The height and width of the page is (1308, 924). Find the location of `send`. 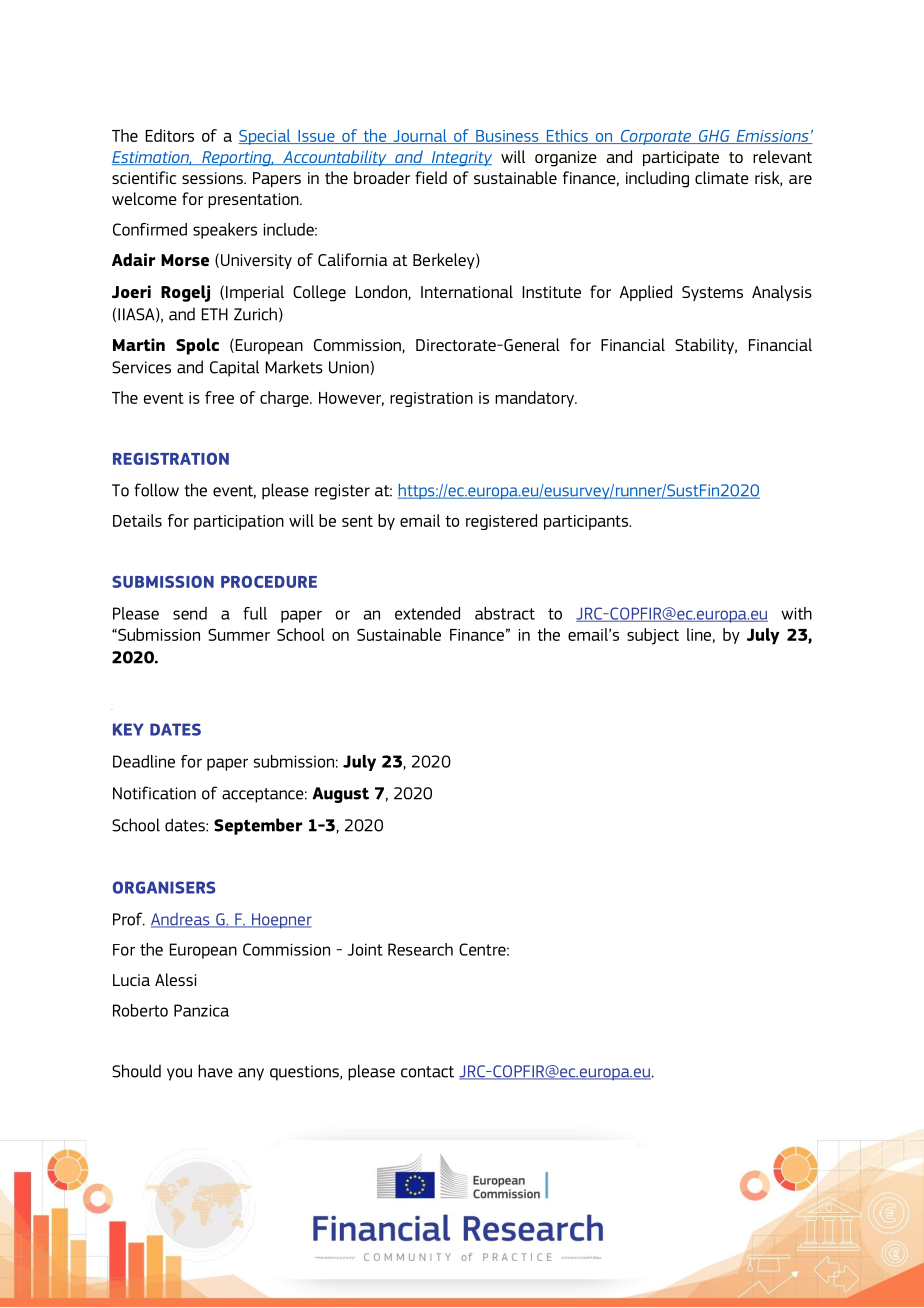

send is located at coordinates (190, 613).
